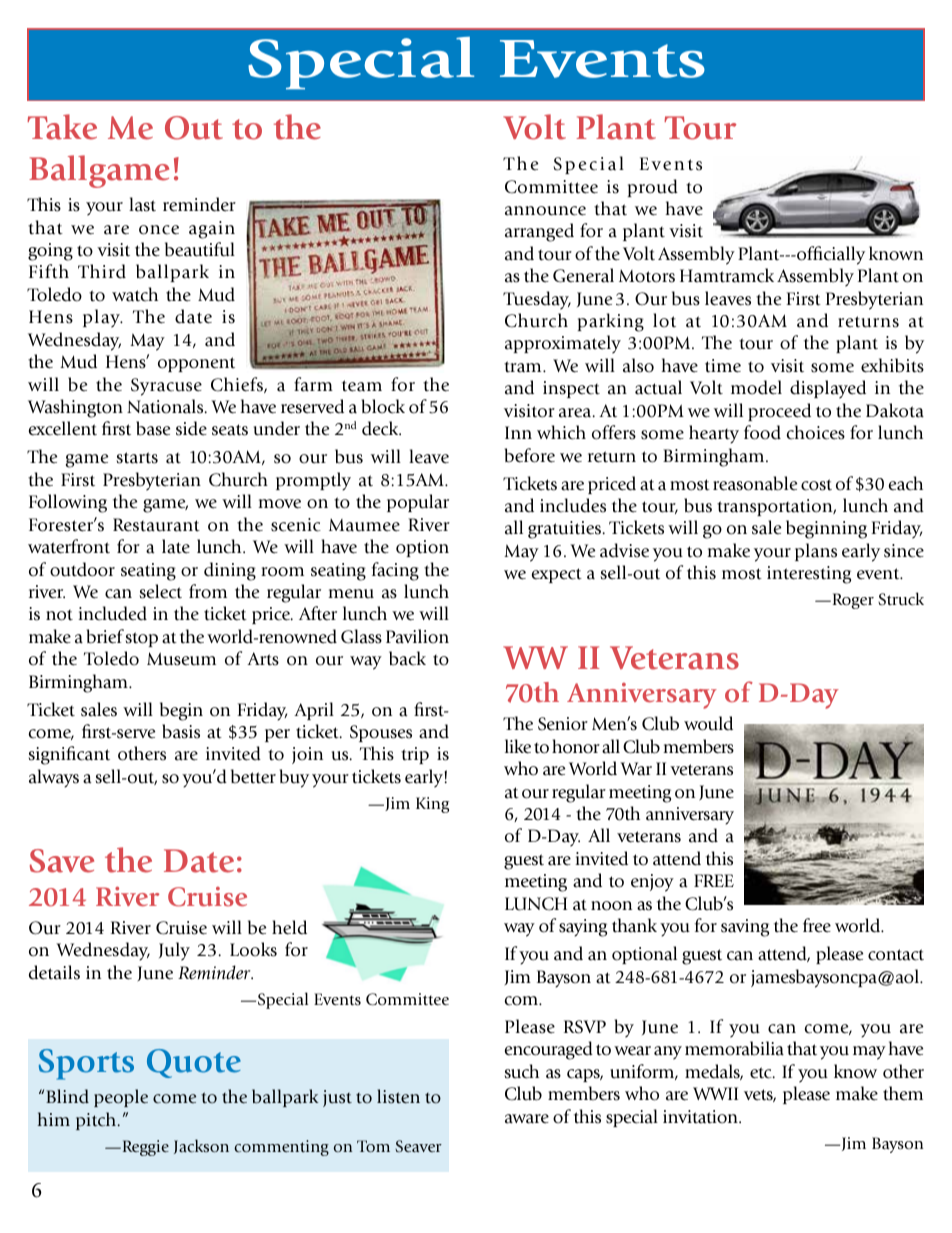 This page has width=952, height=1233. What do you see at coordinates (583, 928) in the page?
I see `saying` at bounding box center [583, 928].
